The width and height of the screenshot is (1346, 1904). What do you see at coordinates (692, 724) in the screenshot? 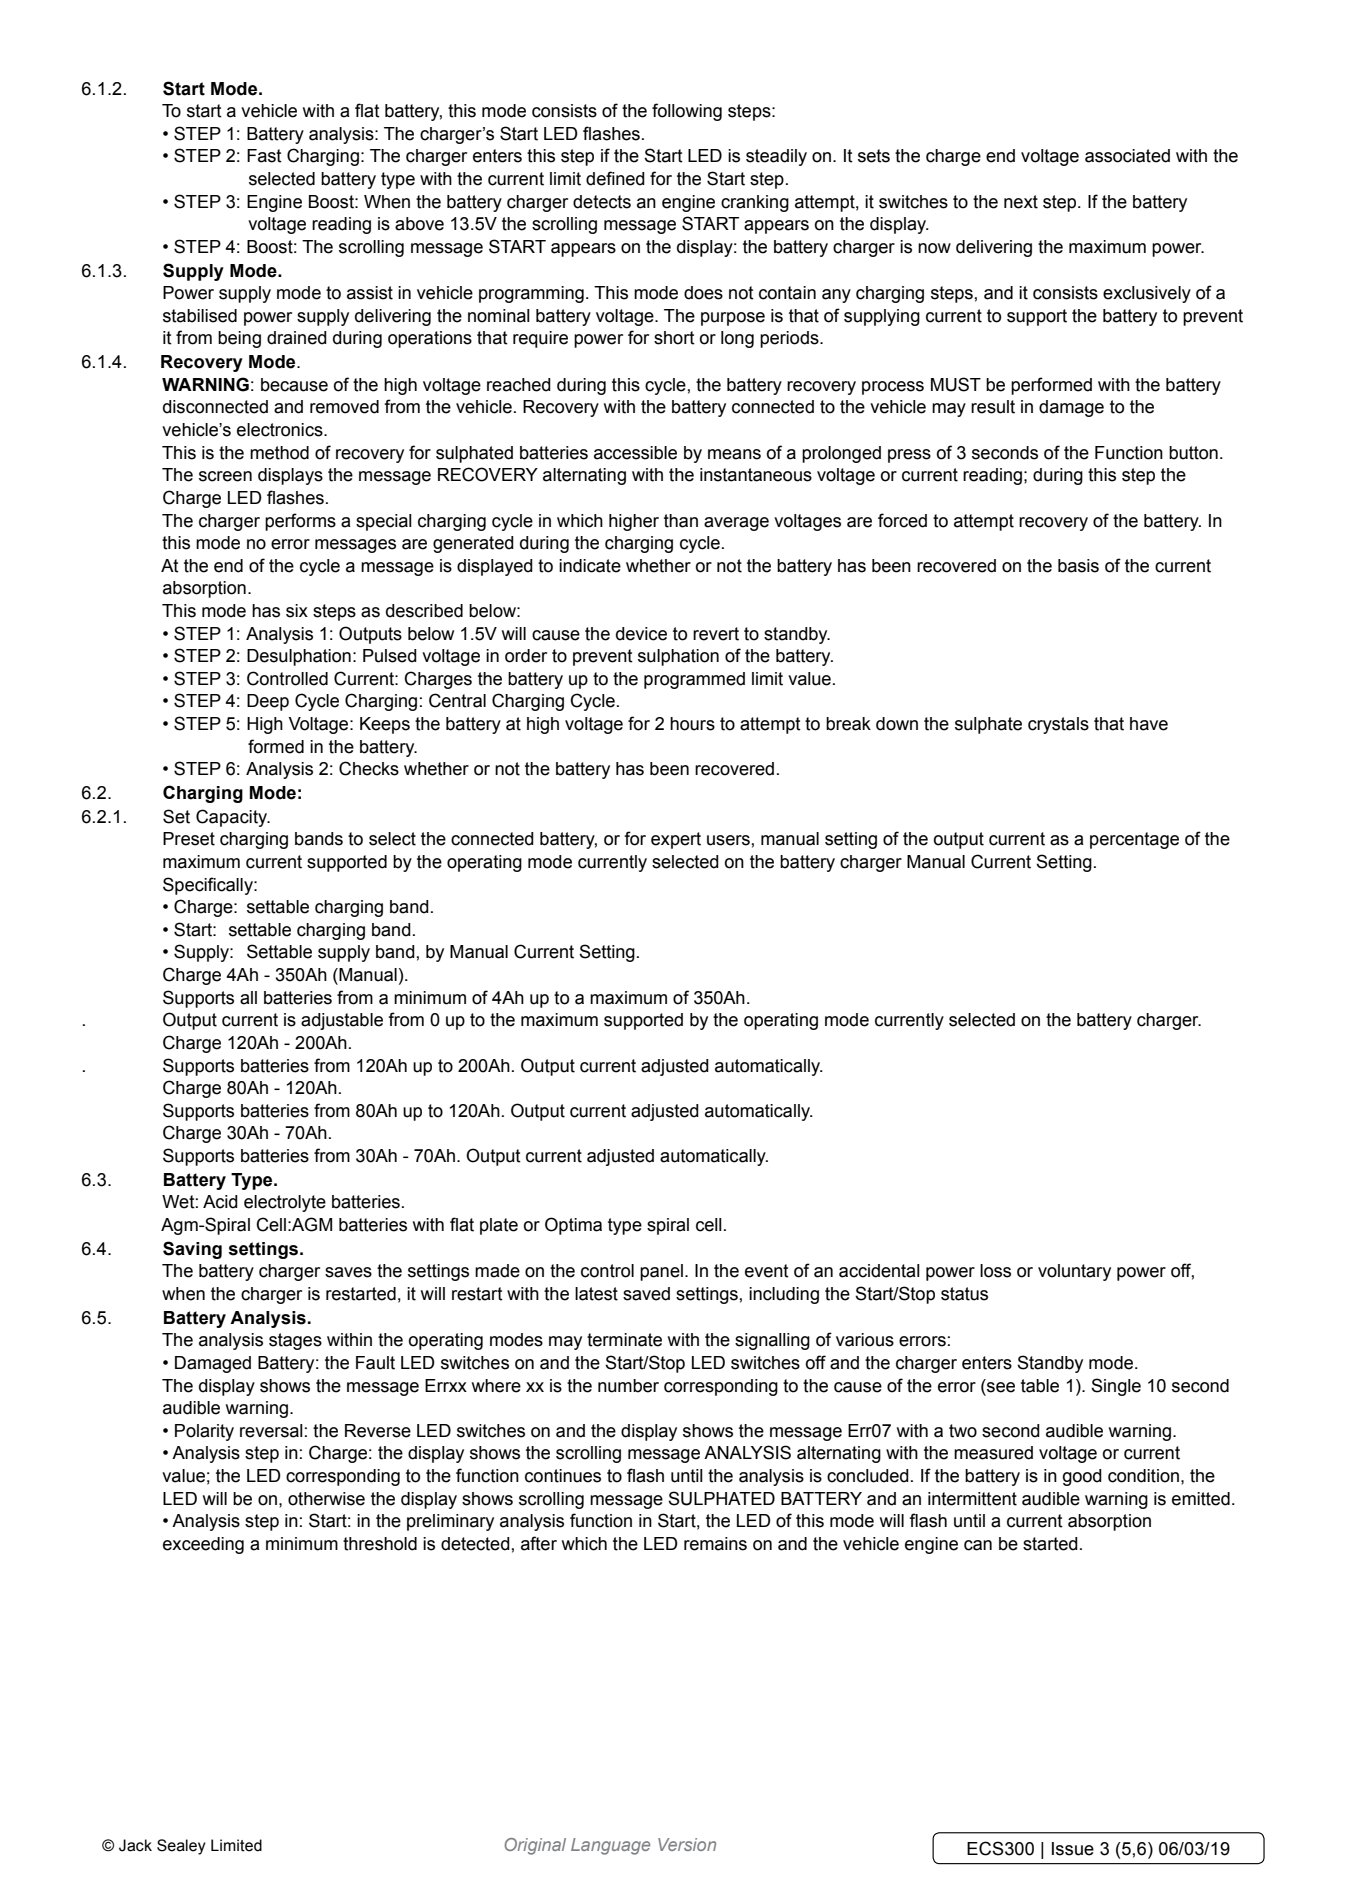
I see `hours` at bounding box center [692, 724].
